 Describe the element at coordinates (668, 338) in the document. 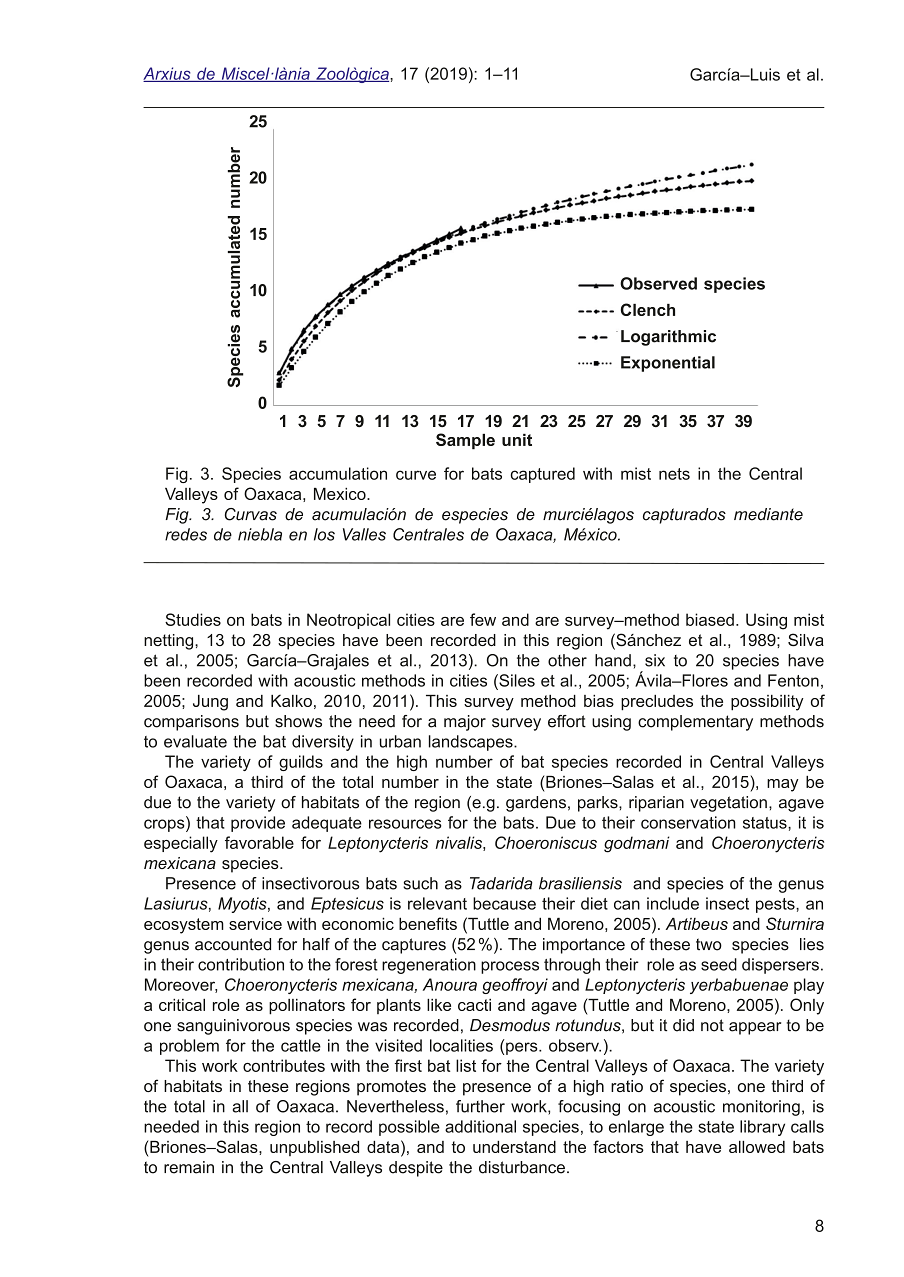

I see `Logarithmic` at that location.
